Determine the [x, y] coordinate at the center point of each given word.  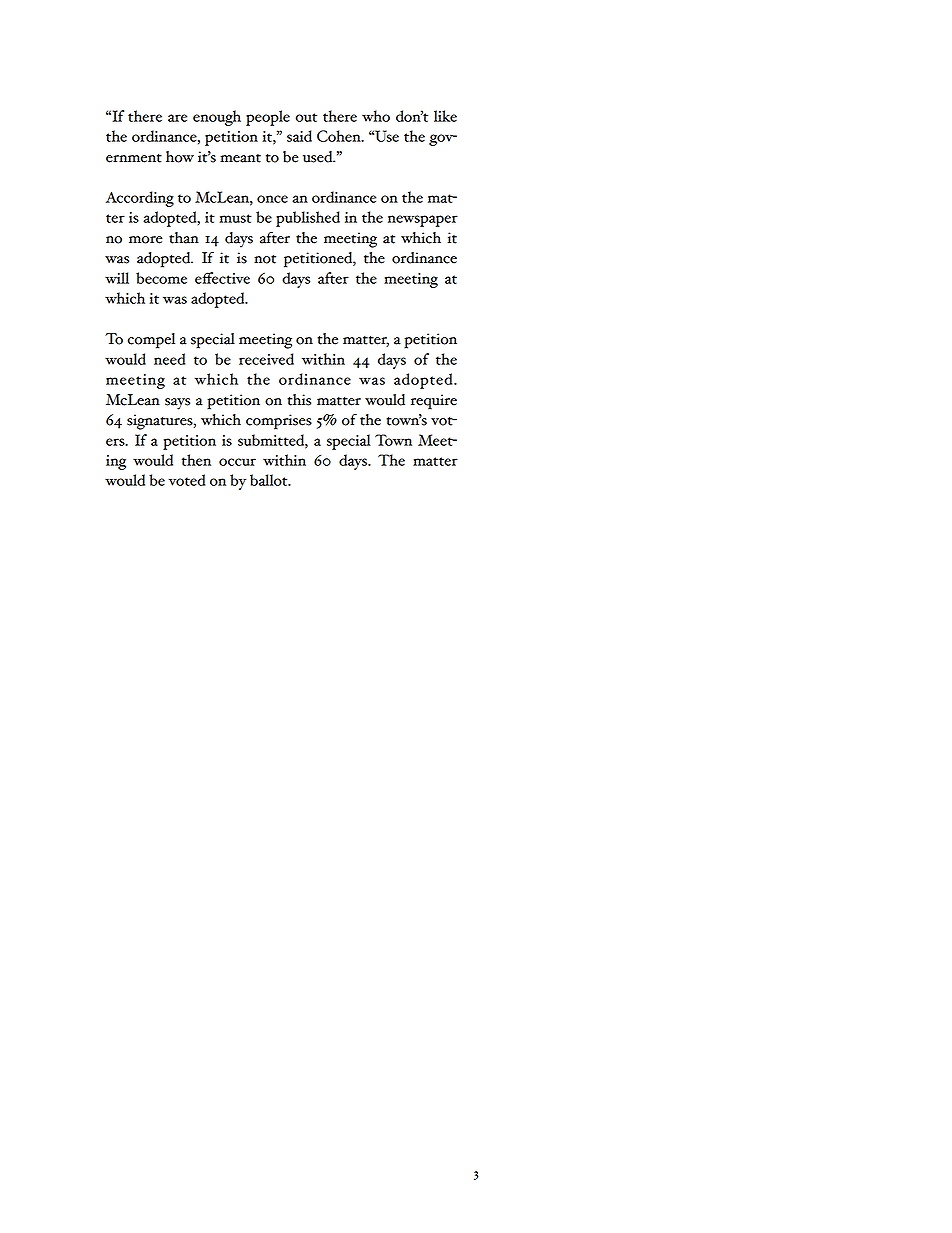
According [140, 199]
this [299, 400]
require [434, 402]
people [268, 118]
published [308, 219]
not [265, 259]
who [376, 116]
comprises [279, 422]
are [177, 118]
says [177, 404]
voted [187, 480]
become [161, 278]
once [272, 199]
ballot [270, 480]
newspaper [423, 221]
